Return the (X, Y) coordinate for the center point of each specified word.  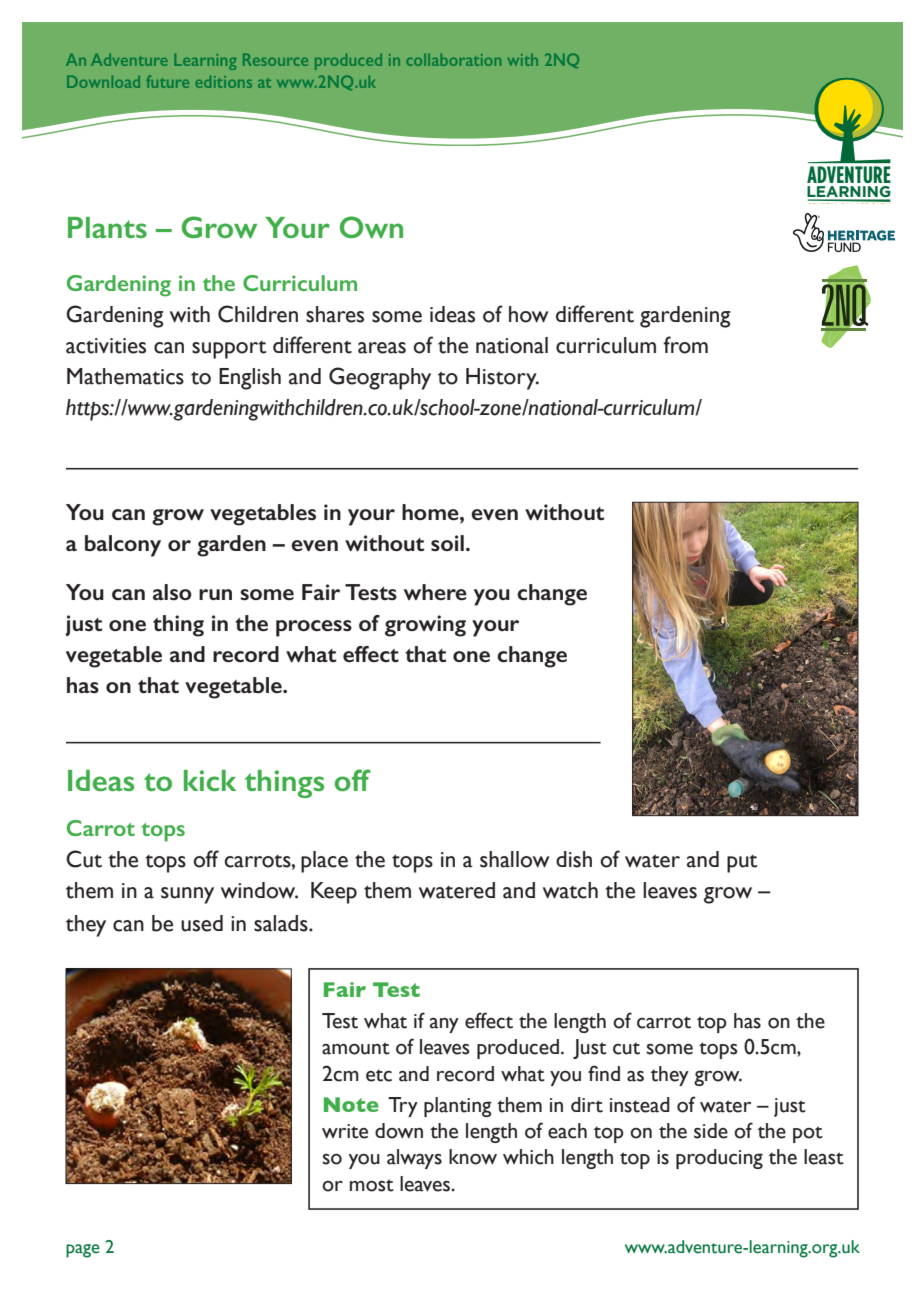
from (685, 345)
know (473, 1157)
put (742, 864)
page (83, 1251)
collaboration (453, 59)
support (229, 350)
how (528, 314)
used (202, 923)
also (172, 592)
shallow (514, 859)
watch (570, 890)
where (435, 592)
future (167, 81)
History (502, 379)
